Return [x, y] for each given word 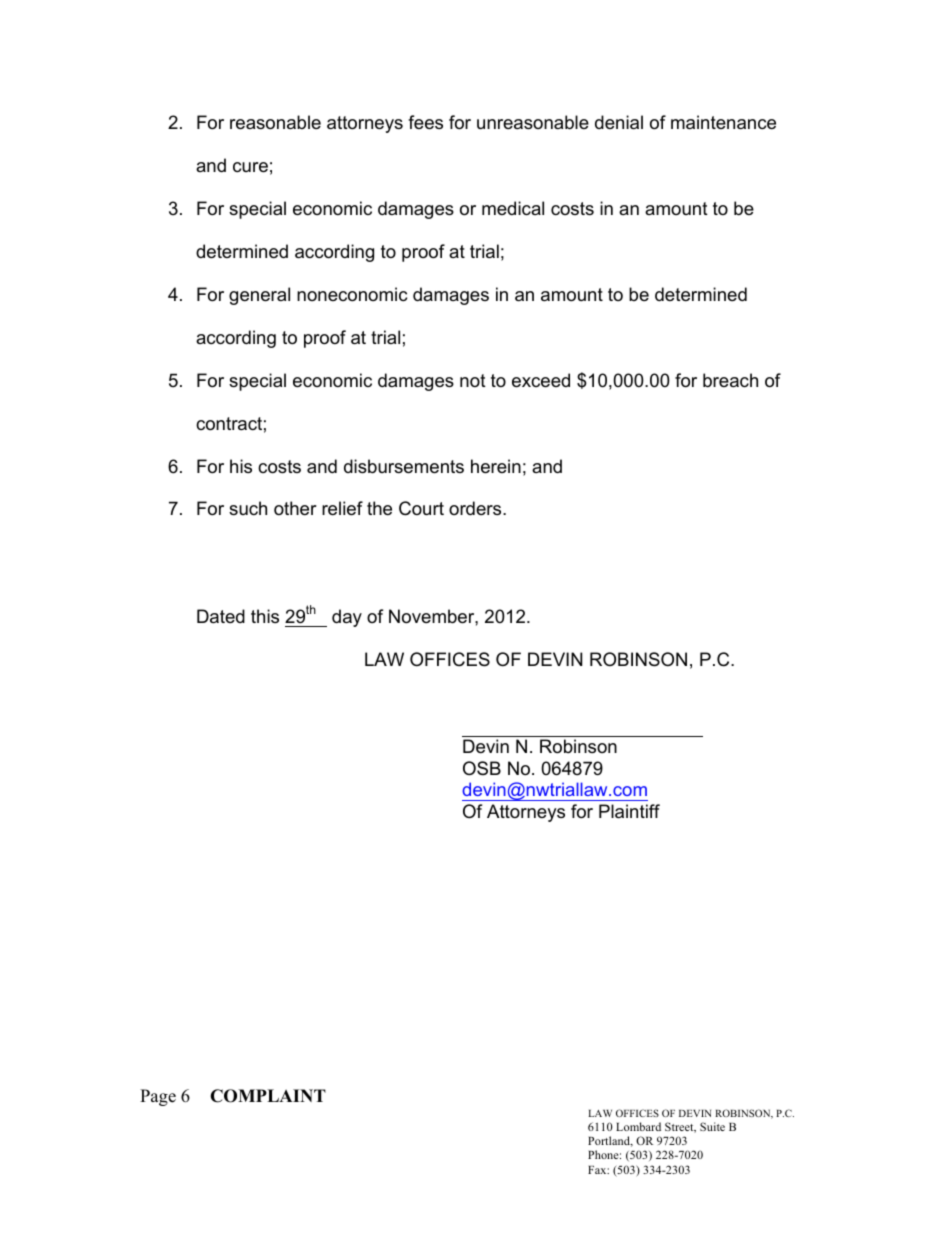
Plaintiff [629, 811]
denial [619, 122]
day [347, 618]
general [259, 296]
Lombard [638, 1126]
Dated [221, 616]
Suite [712, 1126]
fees [425, 122]
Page [158, 1097]
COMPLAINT [268, 1096]
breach [730, 380]
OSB [482, 768]
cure [250, 167]
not [473, 380]
